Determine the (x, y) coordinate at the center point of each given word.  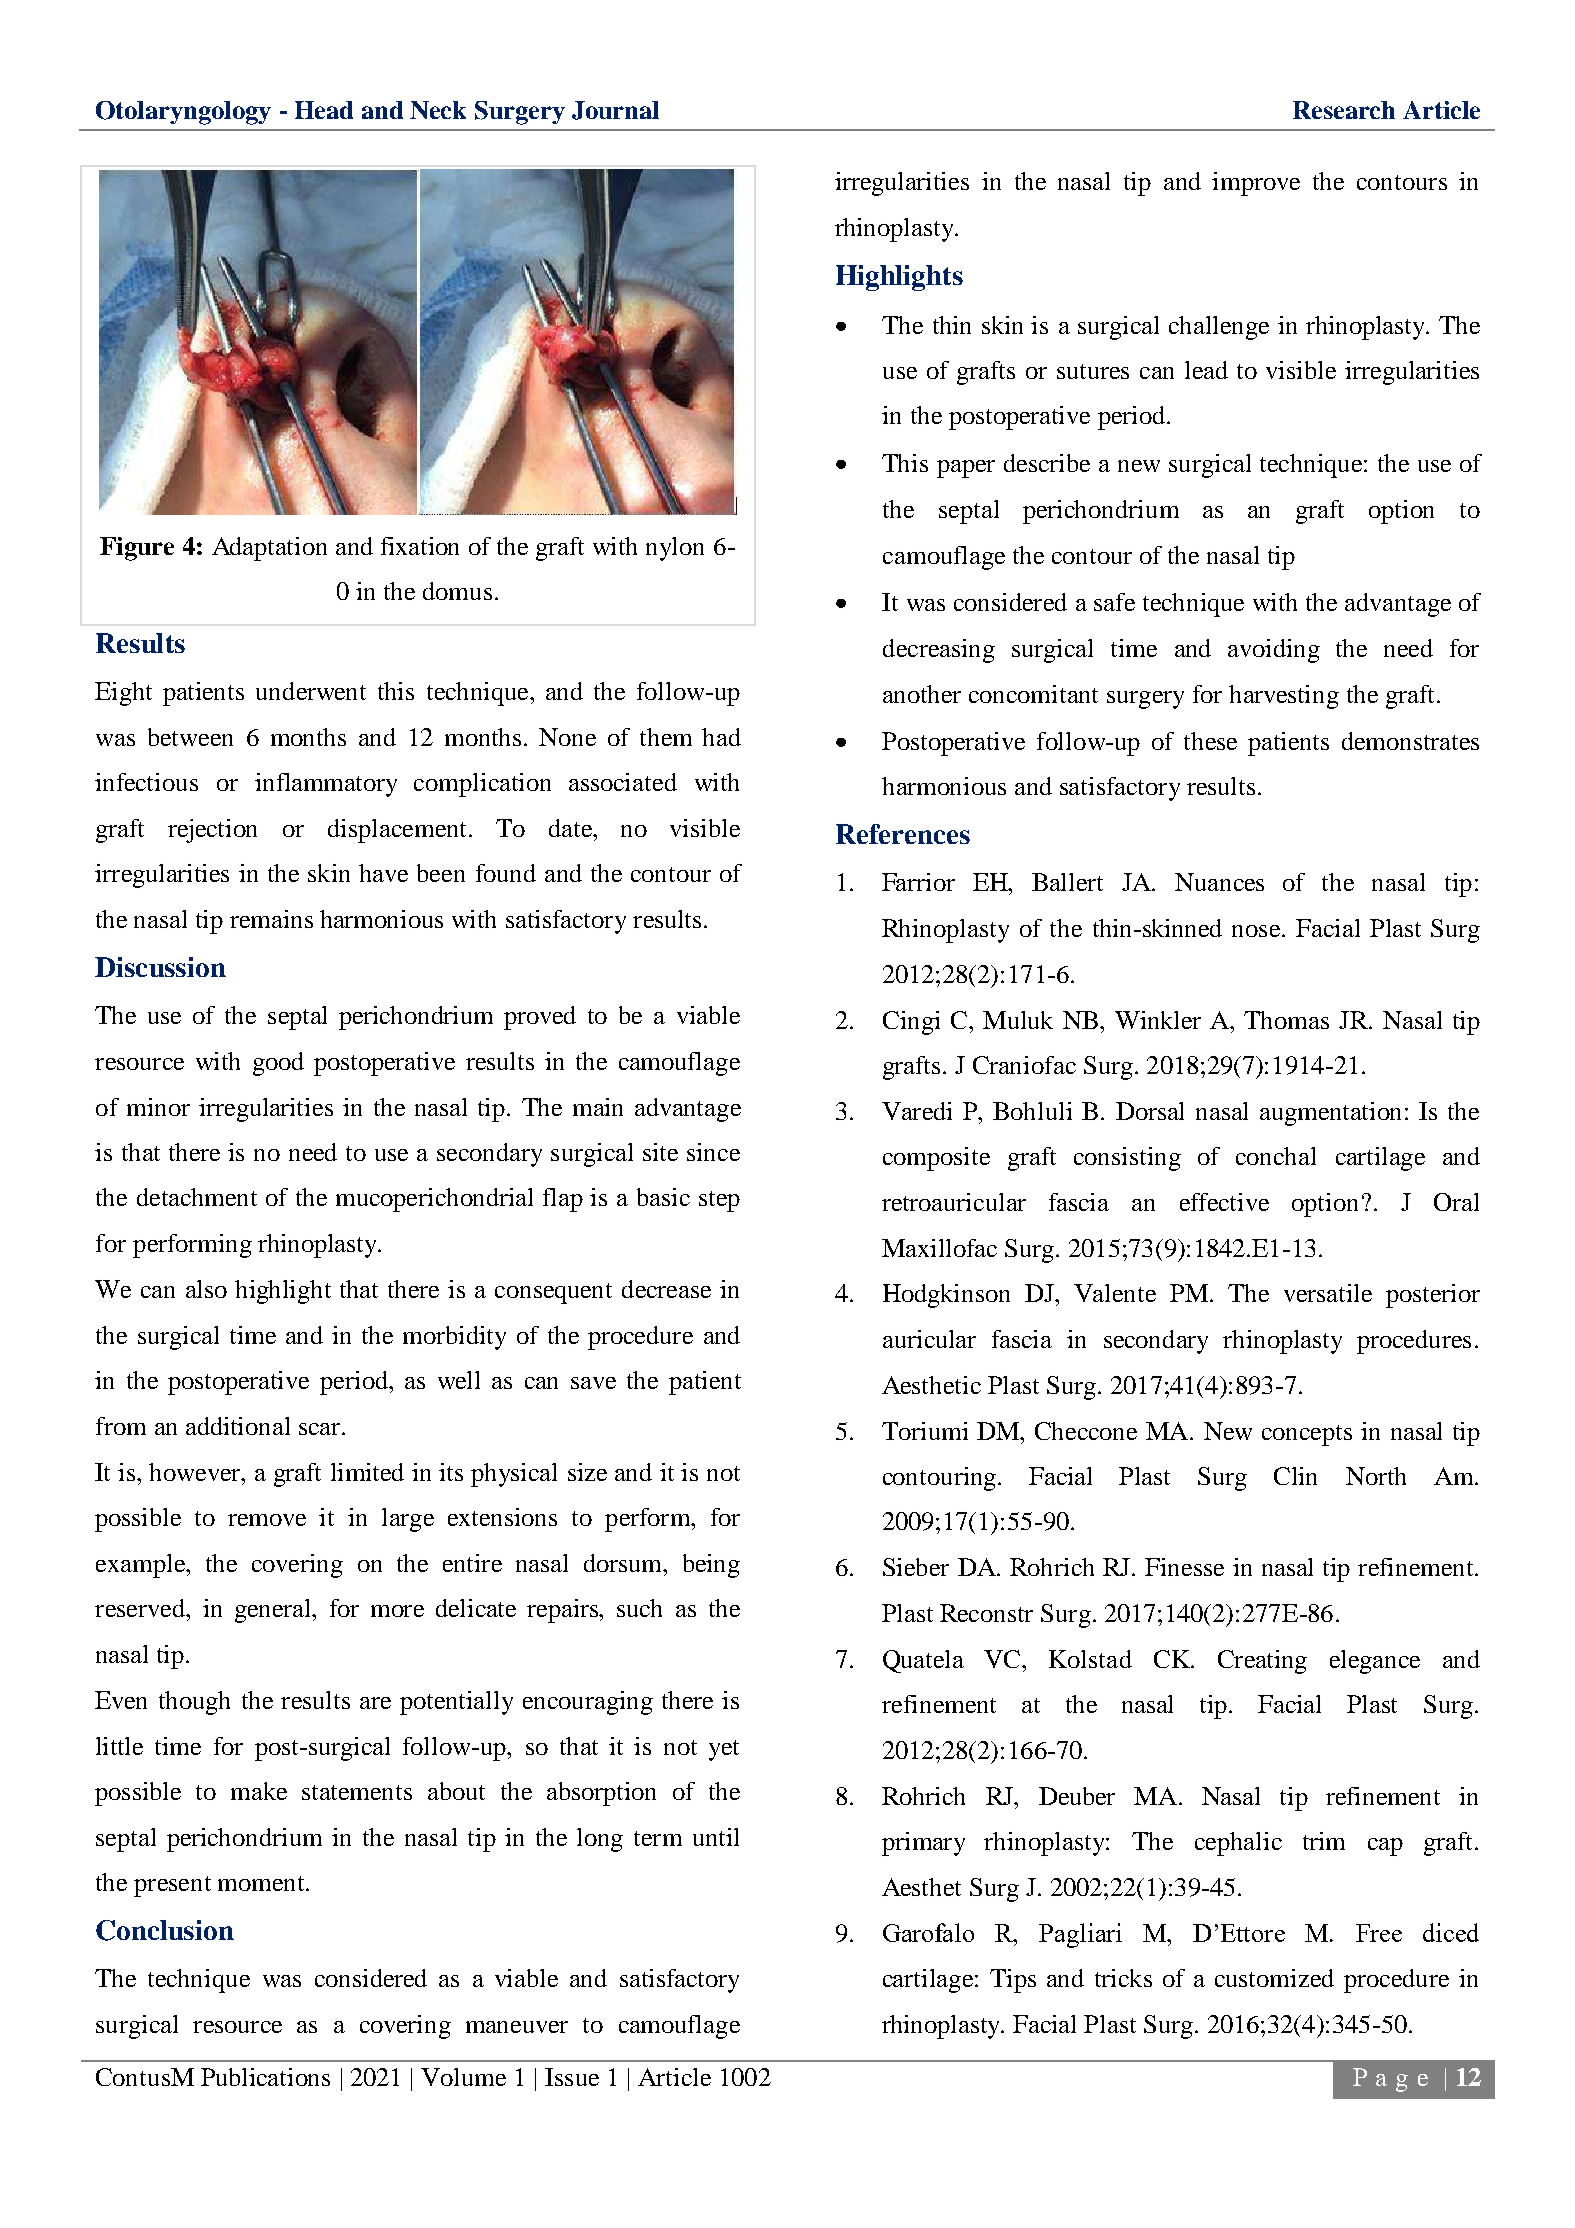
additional (238, 1426)
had (721, 737)
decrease (666, 1289)
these (1210, 741)
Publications (265, 2077)
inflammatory (326, 785)
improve (1256, 184)
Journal (615, 110)
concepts (1307, 1435)
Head (324, 110)
